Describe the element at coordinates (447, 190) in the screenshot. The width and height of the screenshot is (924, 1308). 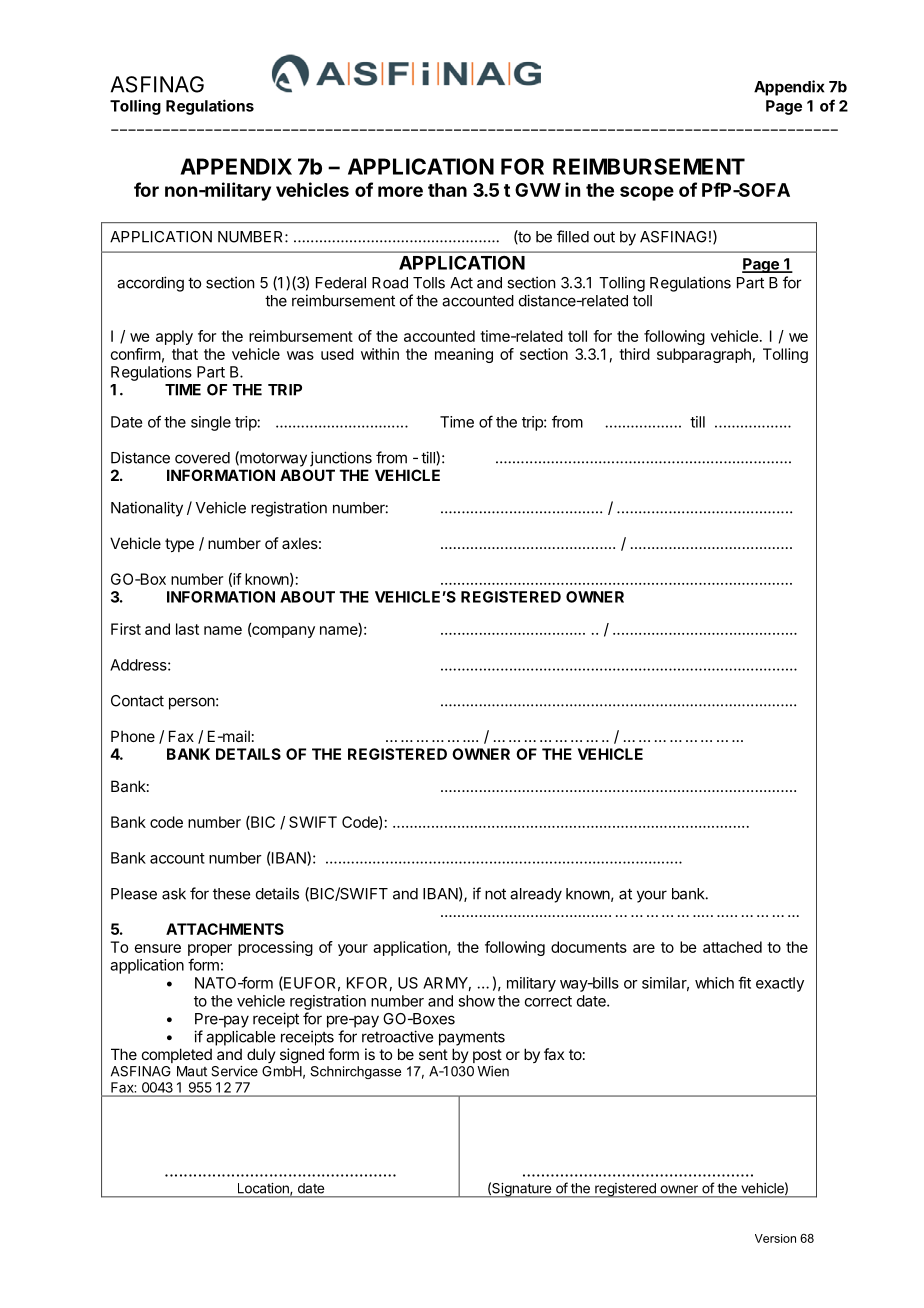
I see `than` at that location.
